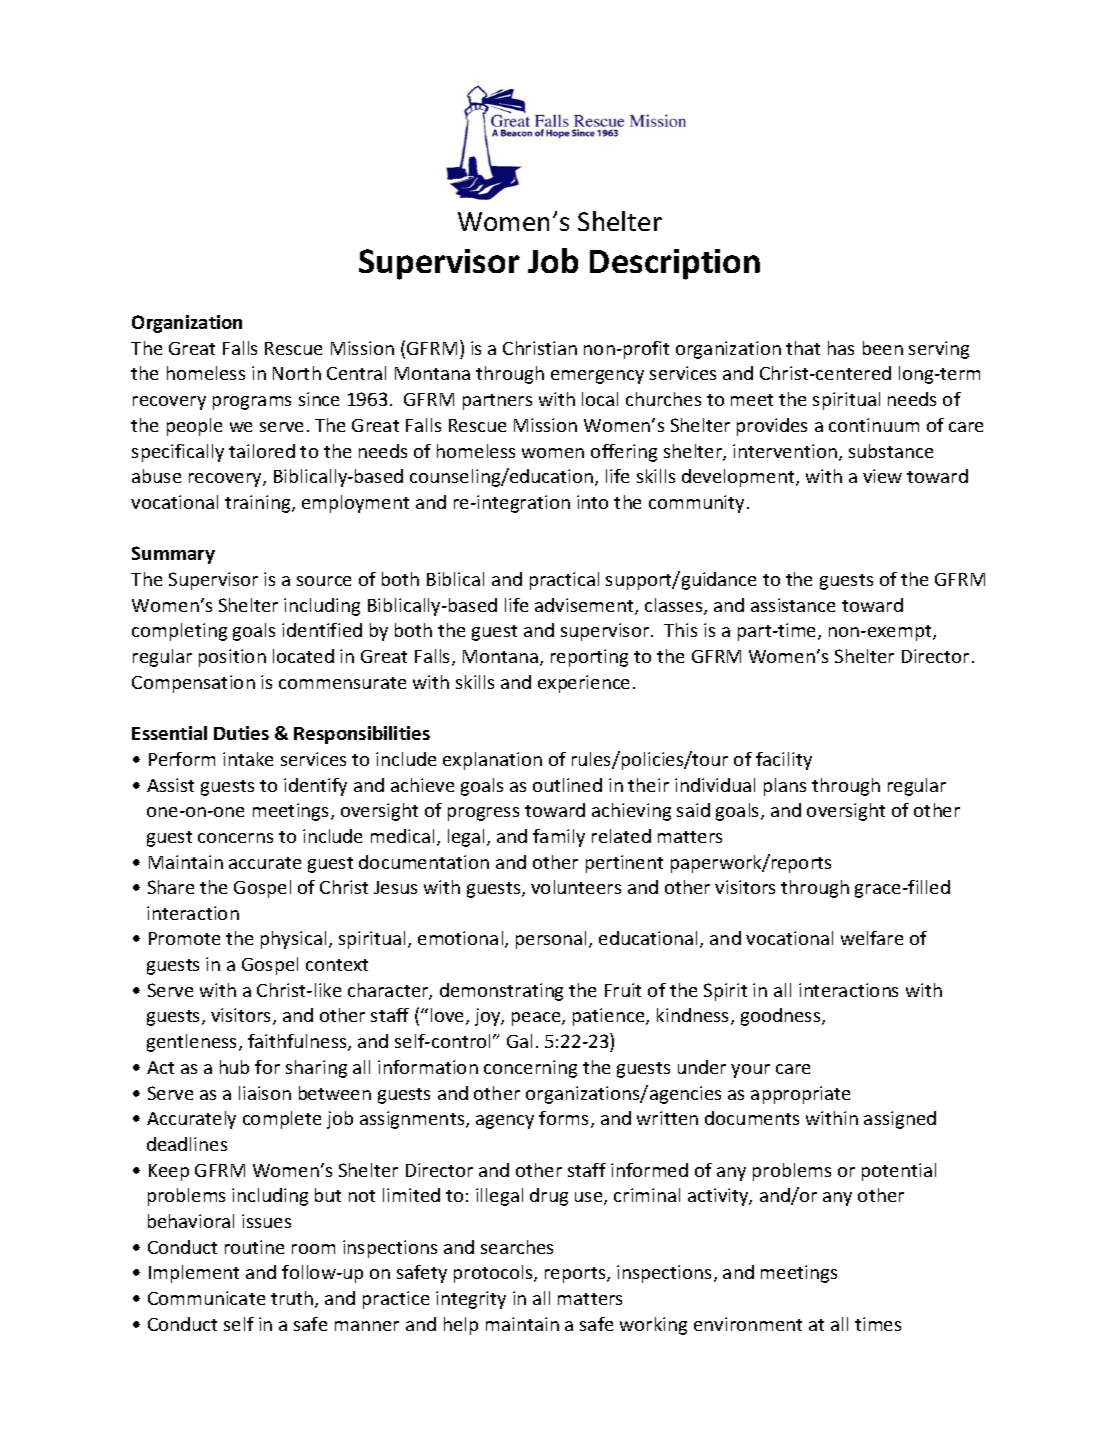 Image resolution: width=1120 pixels, height=1449 pixels. What do you see at coordinates (785, 787) in the screenshot?
I see `plans` at bounding box center [785, 787].
